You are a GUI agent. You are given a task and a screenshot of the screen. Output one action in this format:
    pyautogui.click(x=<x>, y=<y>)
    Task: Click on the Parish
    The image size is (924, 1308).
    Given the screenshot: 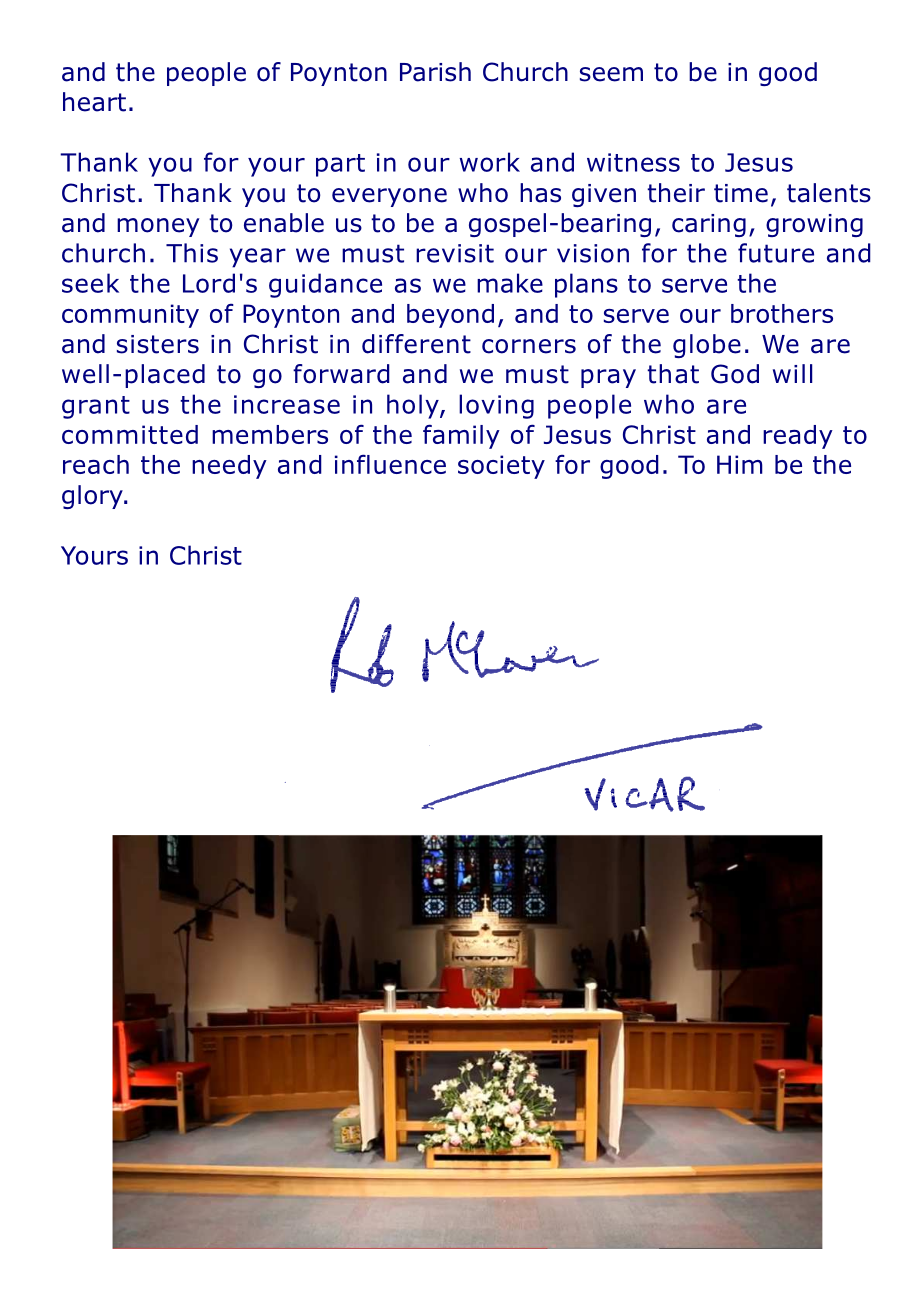 What is the action you would take?
    pyautogui.click(x=435, y=72)
